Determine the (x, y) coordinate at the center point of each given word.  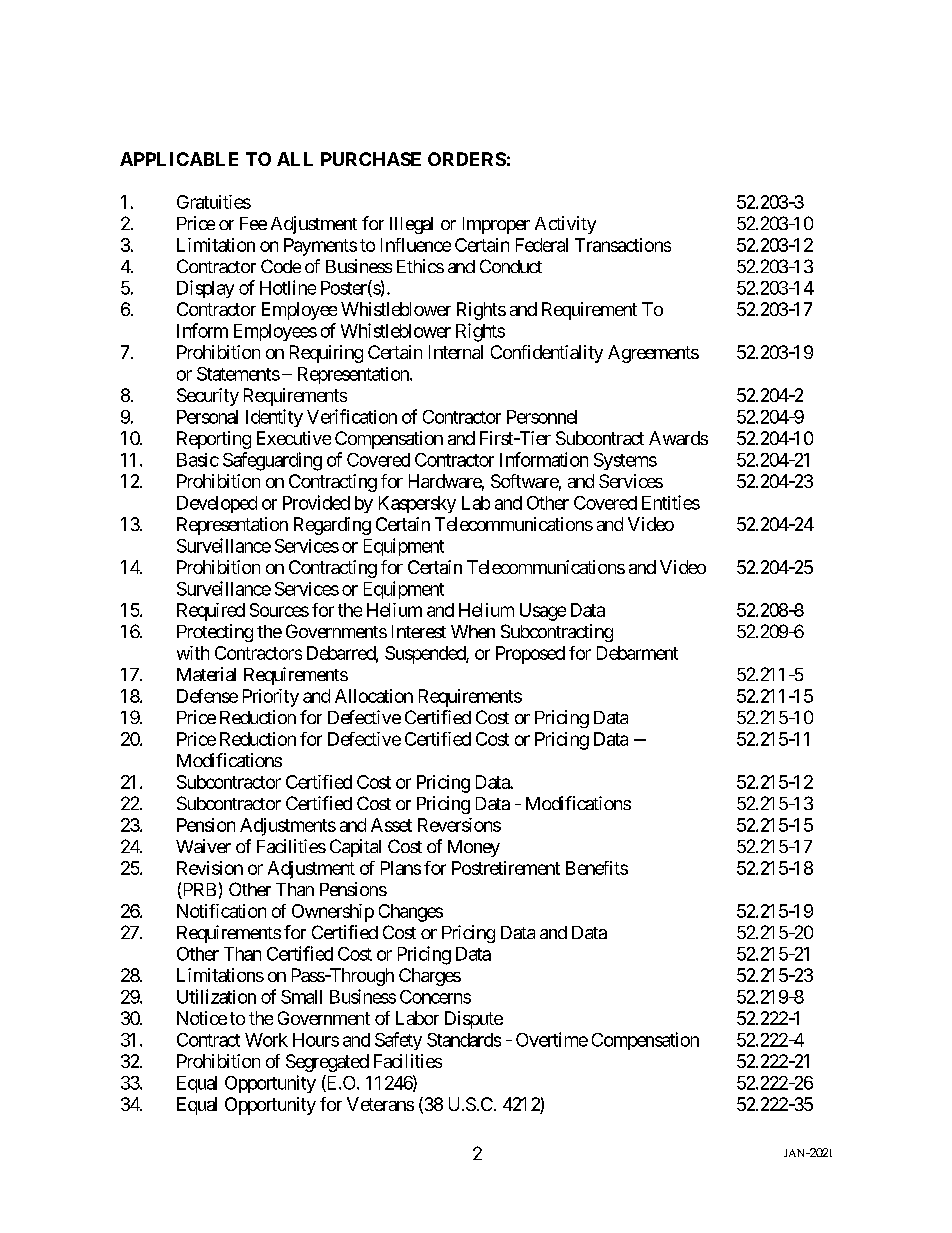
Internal (456, 352)
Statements (238, 374)
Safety (398, 1041)
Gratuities (214, 202)
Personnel (542, 417)
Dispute (474, 1020)
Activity (565, 225)
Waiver (203, 846)
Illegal (411, 225)
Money (474, 848)
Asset (391, 825)
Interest (419, 631)
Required (211, 612)
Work (266, 1040)
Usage (543, 612)
